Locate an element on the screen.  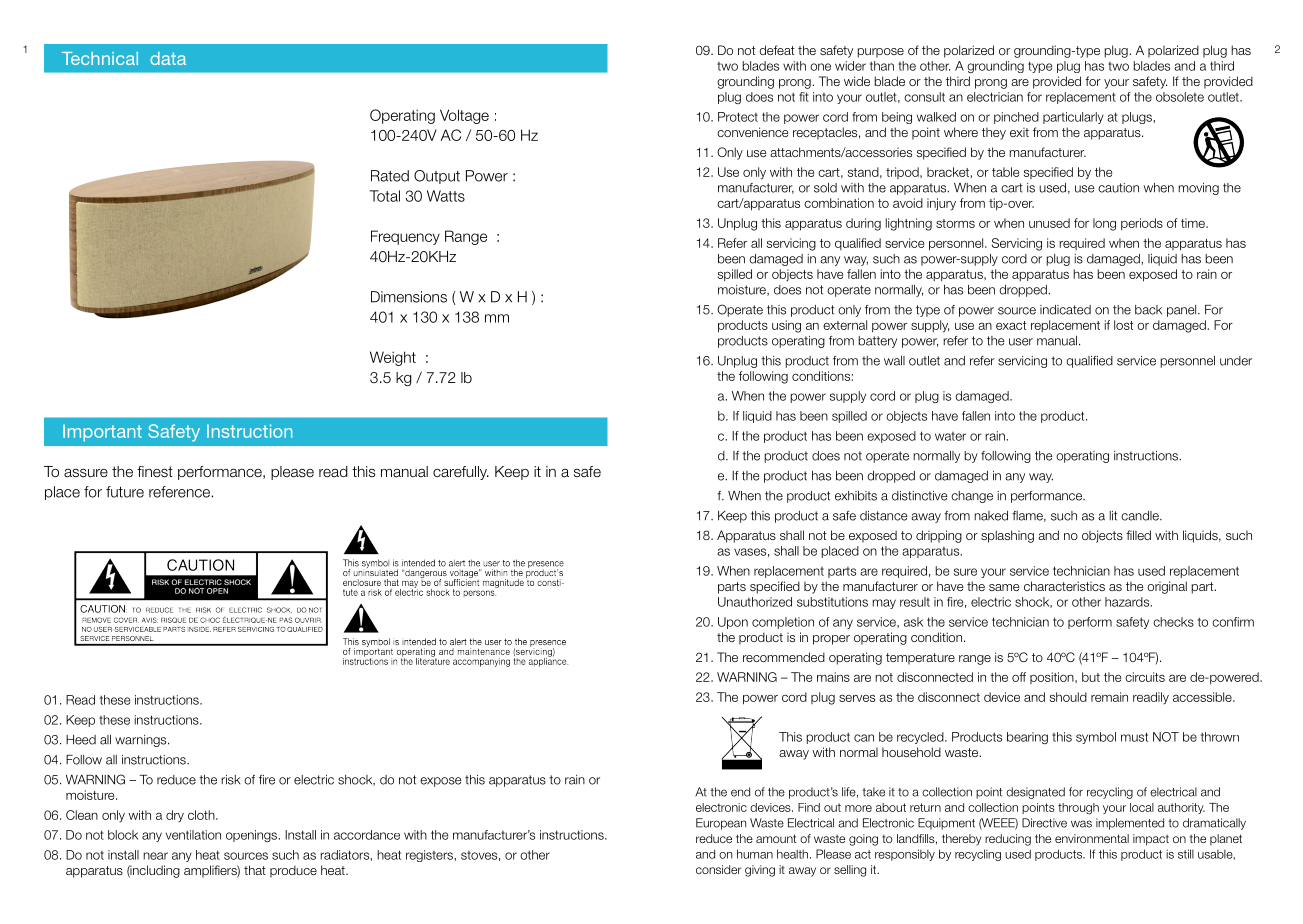
environmental is located at coordinates (1092, 838).
